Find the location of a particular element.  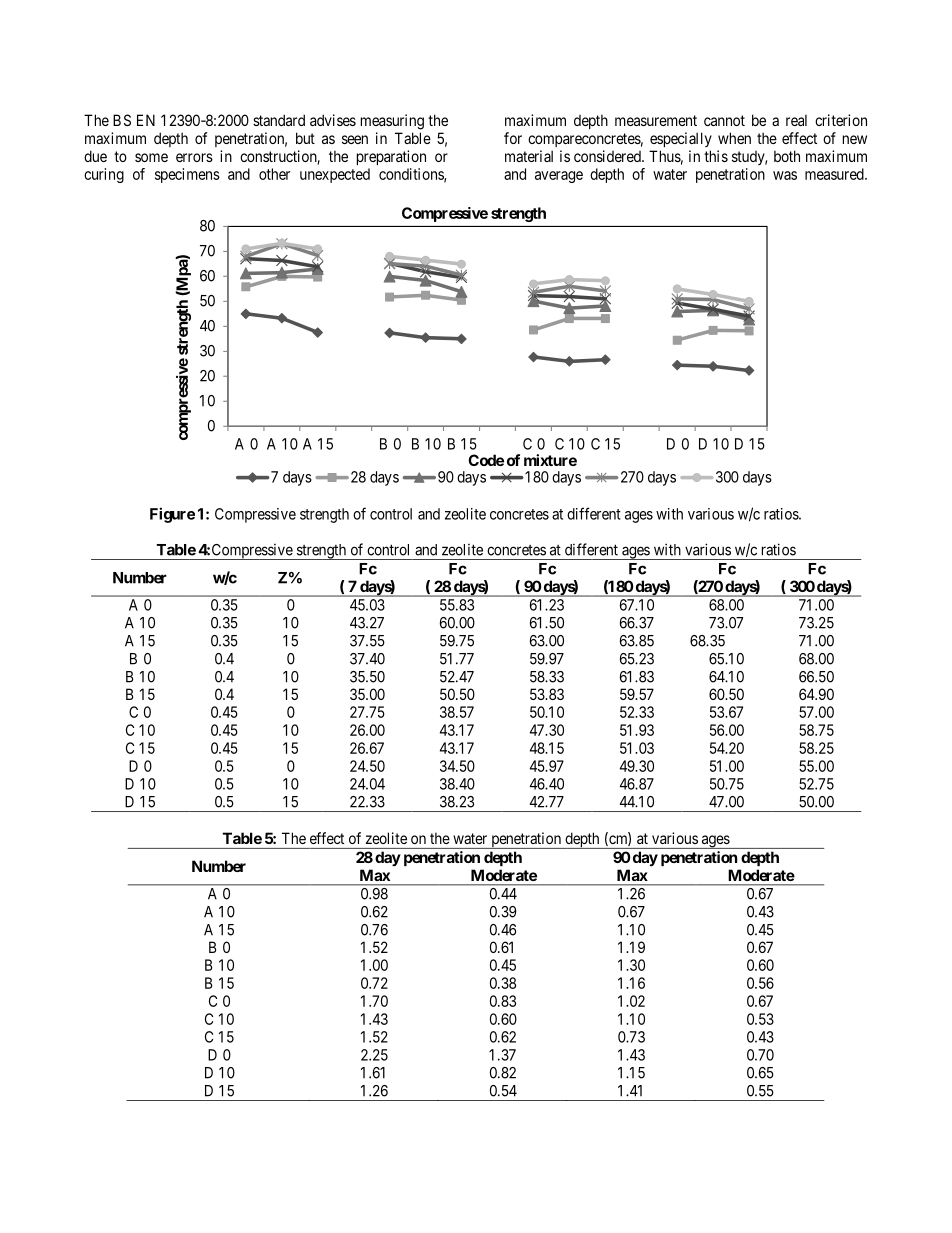

errors is located at coordinates (194, 157).
